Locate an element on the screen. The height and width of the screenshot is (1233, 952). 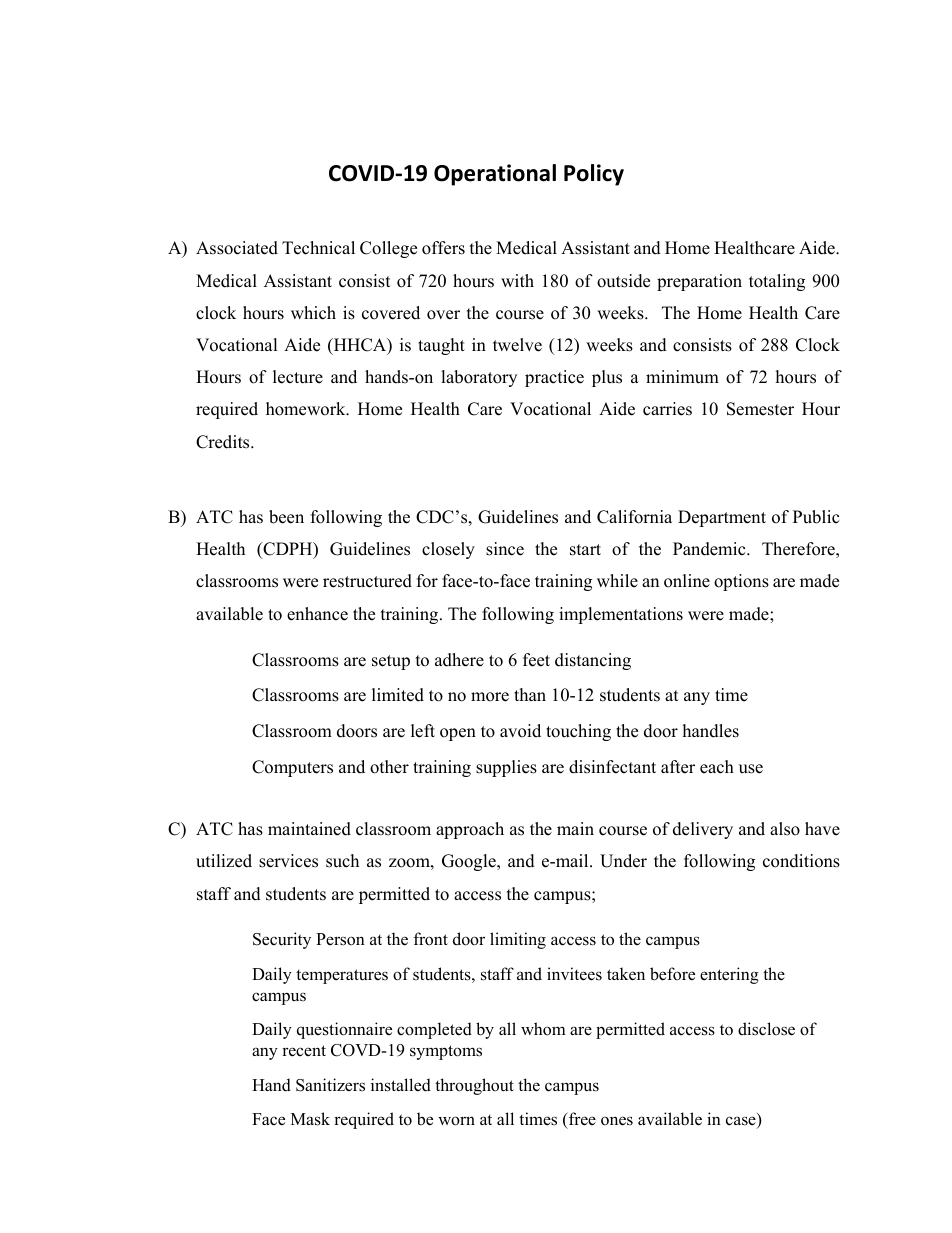
options is located at coordinates (741, 582).
